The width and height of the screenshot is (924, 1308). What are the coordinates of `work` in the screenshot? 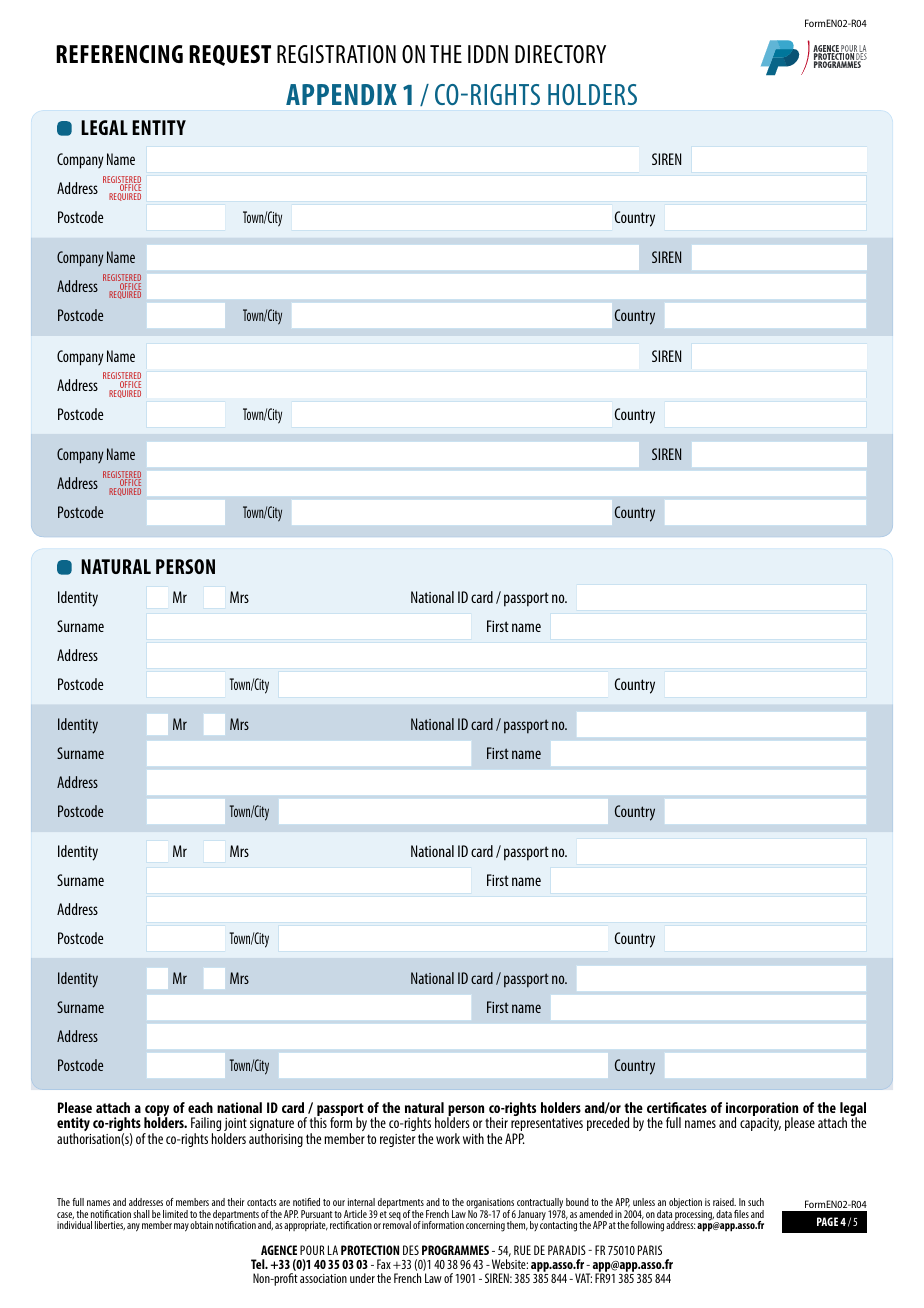 It's located at (448, 1138).
